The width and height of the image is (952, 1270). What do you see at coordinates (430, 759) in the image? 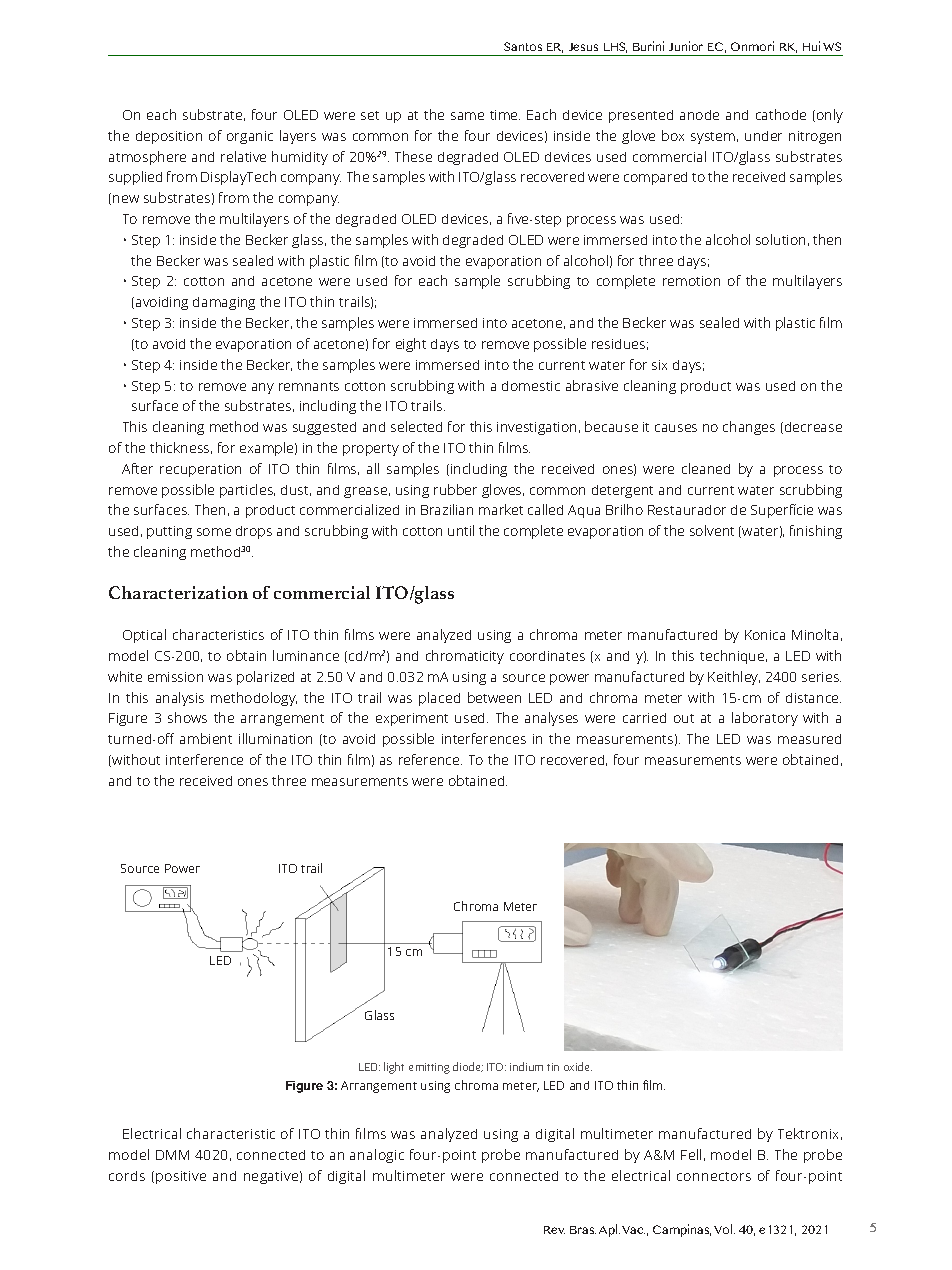
I see `reference` at bounding box center [430, 759].
